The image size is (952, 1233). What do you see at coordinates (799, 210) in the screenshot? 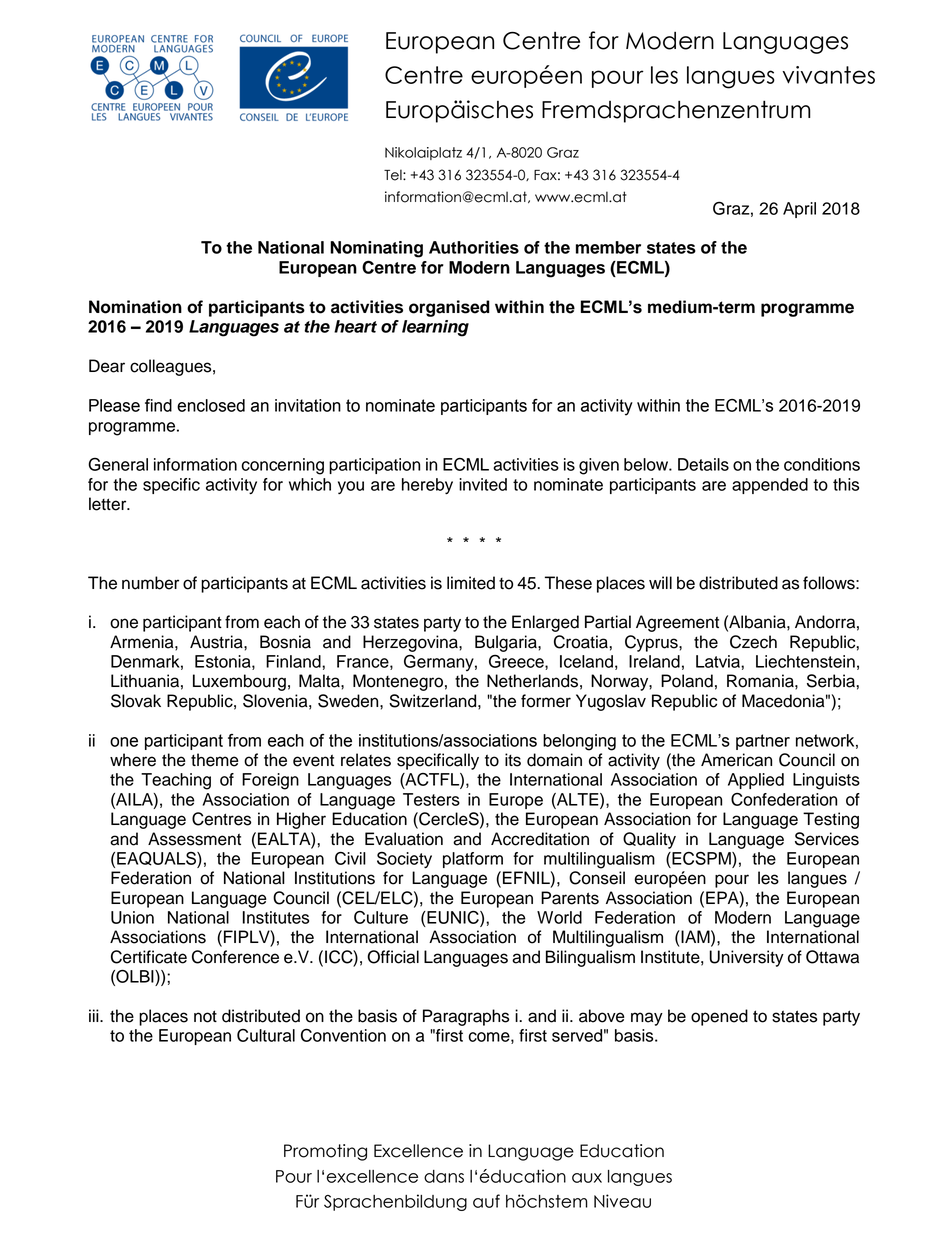
I see `April` at bounding box center [799, 210].
